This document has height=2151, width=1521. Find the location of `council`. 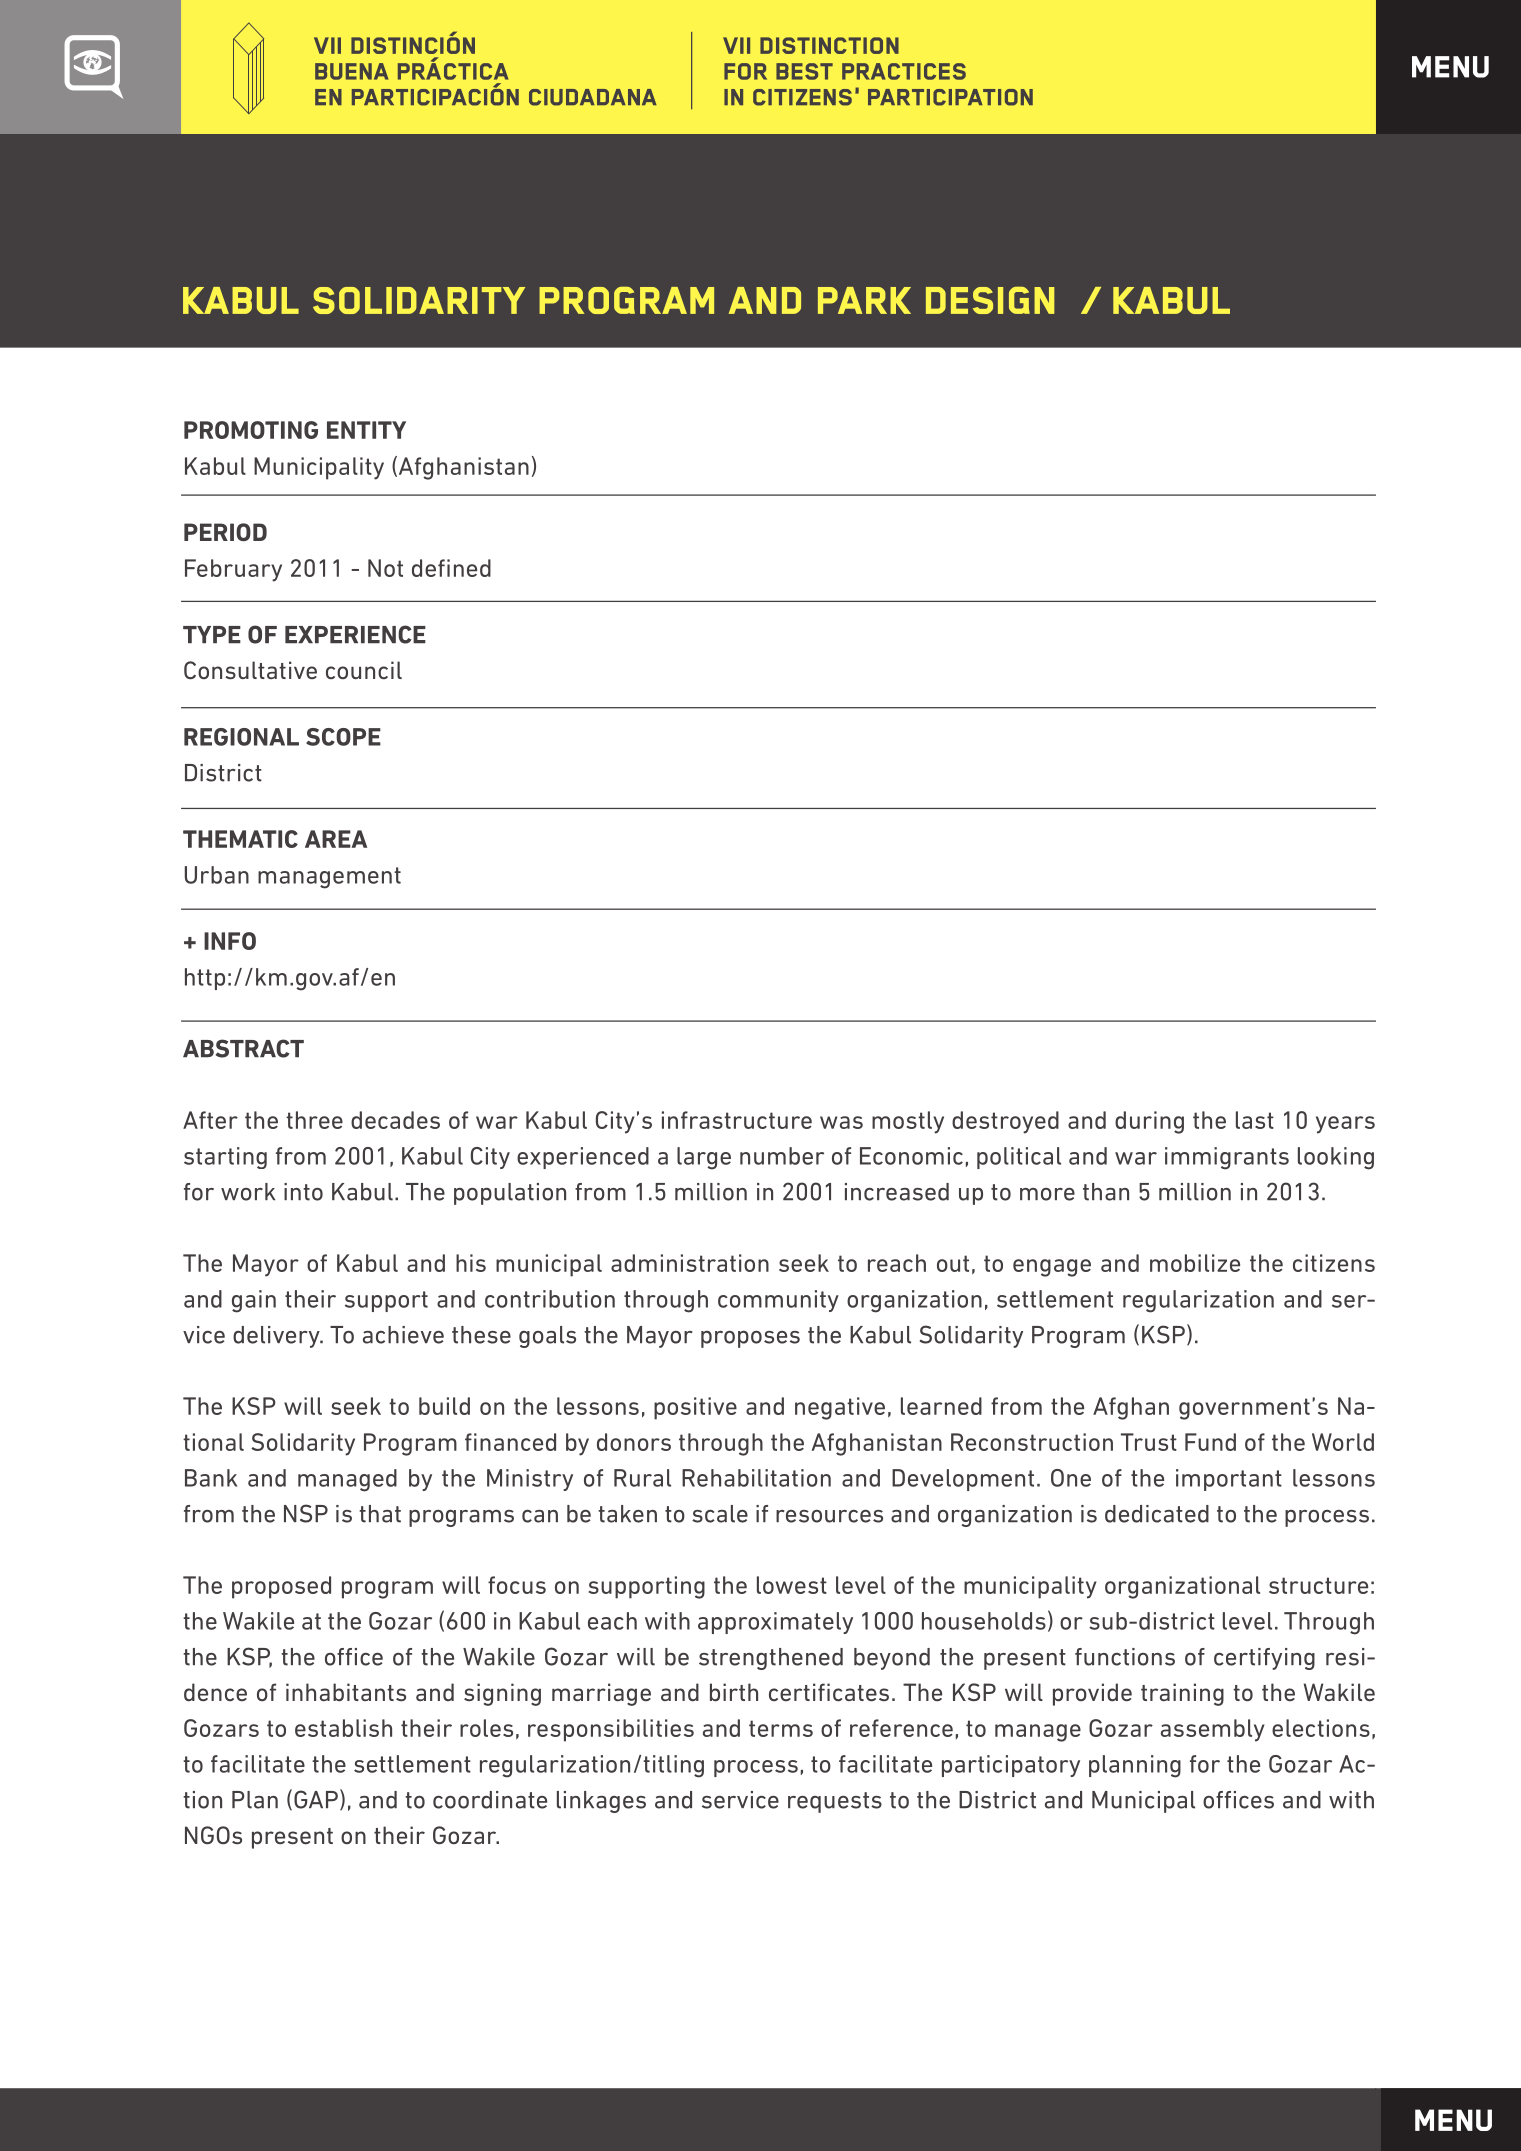

council is located at coordinates (364, 670).
